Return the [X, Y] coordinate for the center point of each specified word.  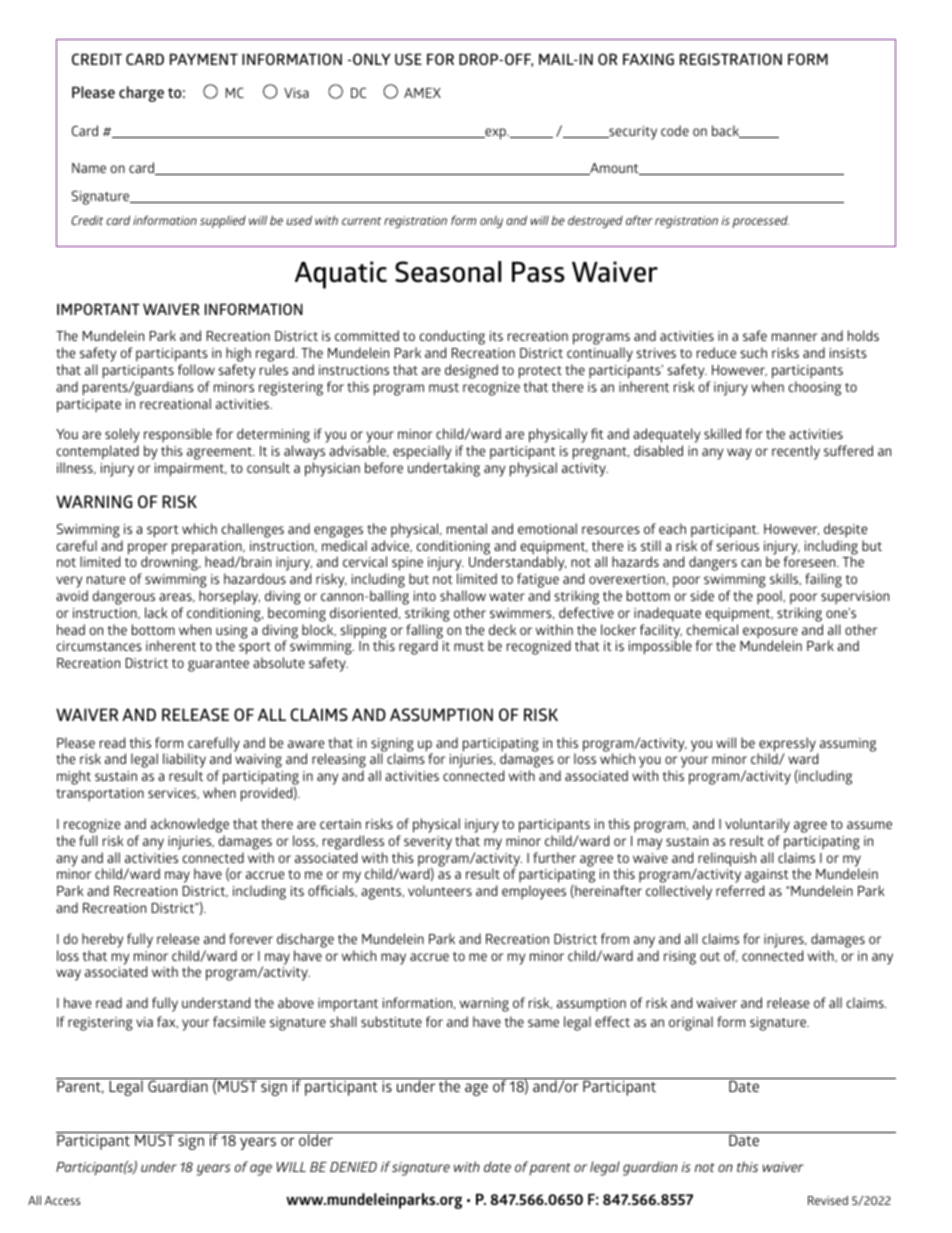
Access [62, 1200]
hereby [102, 940]
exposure [770, 634]
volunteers [440, 890]
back [727, 131]
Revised [828, 1200]
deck [502, 629]
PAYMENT [204, 59]
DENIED [353, 1167]
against [767, 877]
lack [156, 612]
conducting [452, 339]
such [754, 352]
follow [196, 369]
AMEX [422, 93]
